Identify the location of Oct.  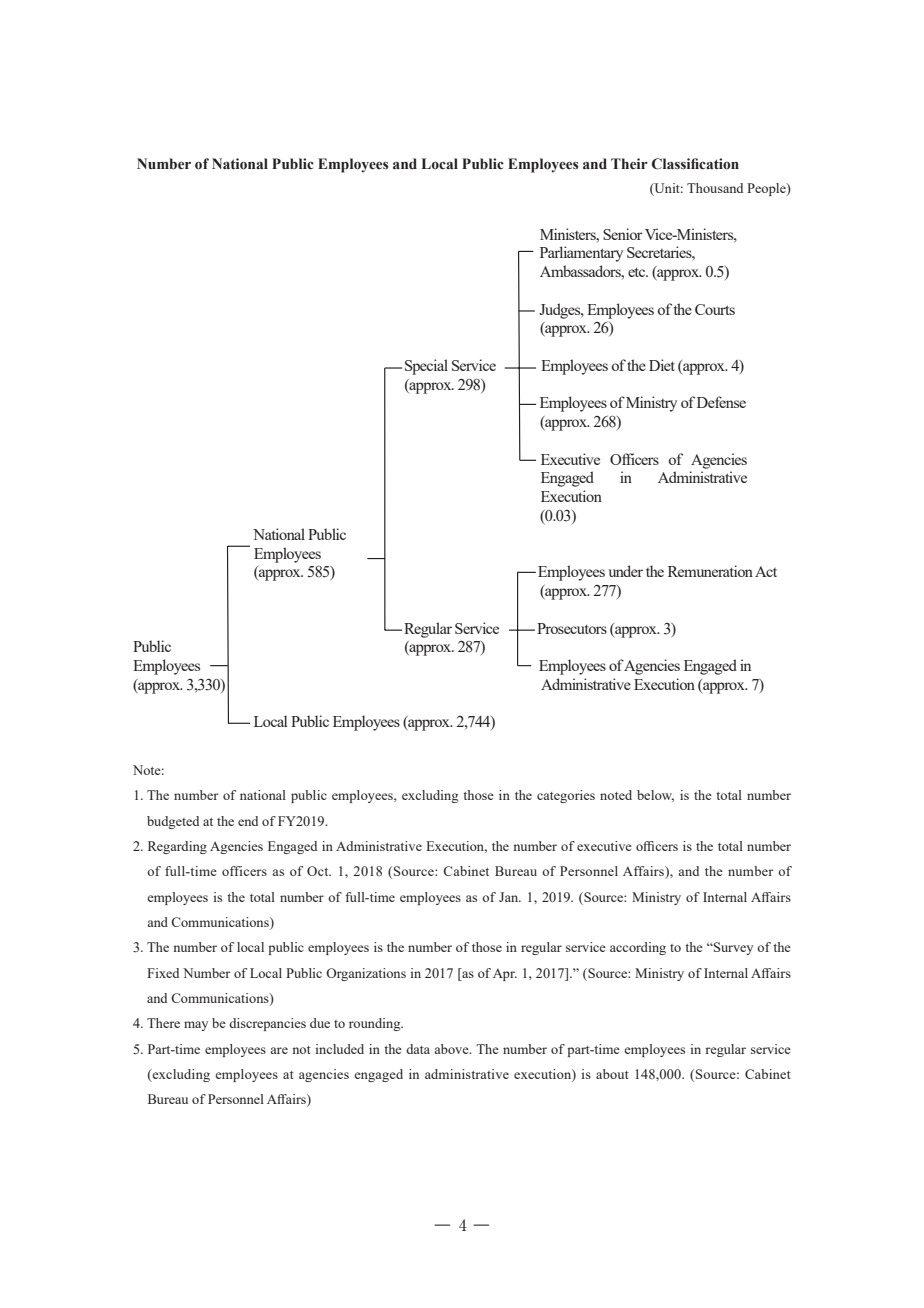
(319, 871).
